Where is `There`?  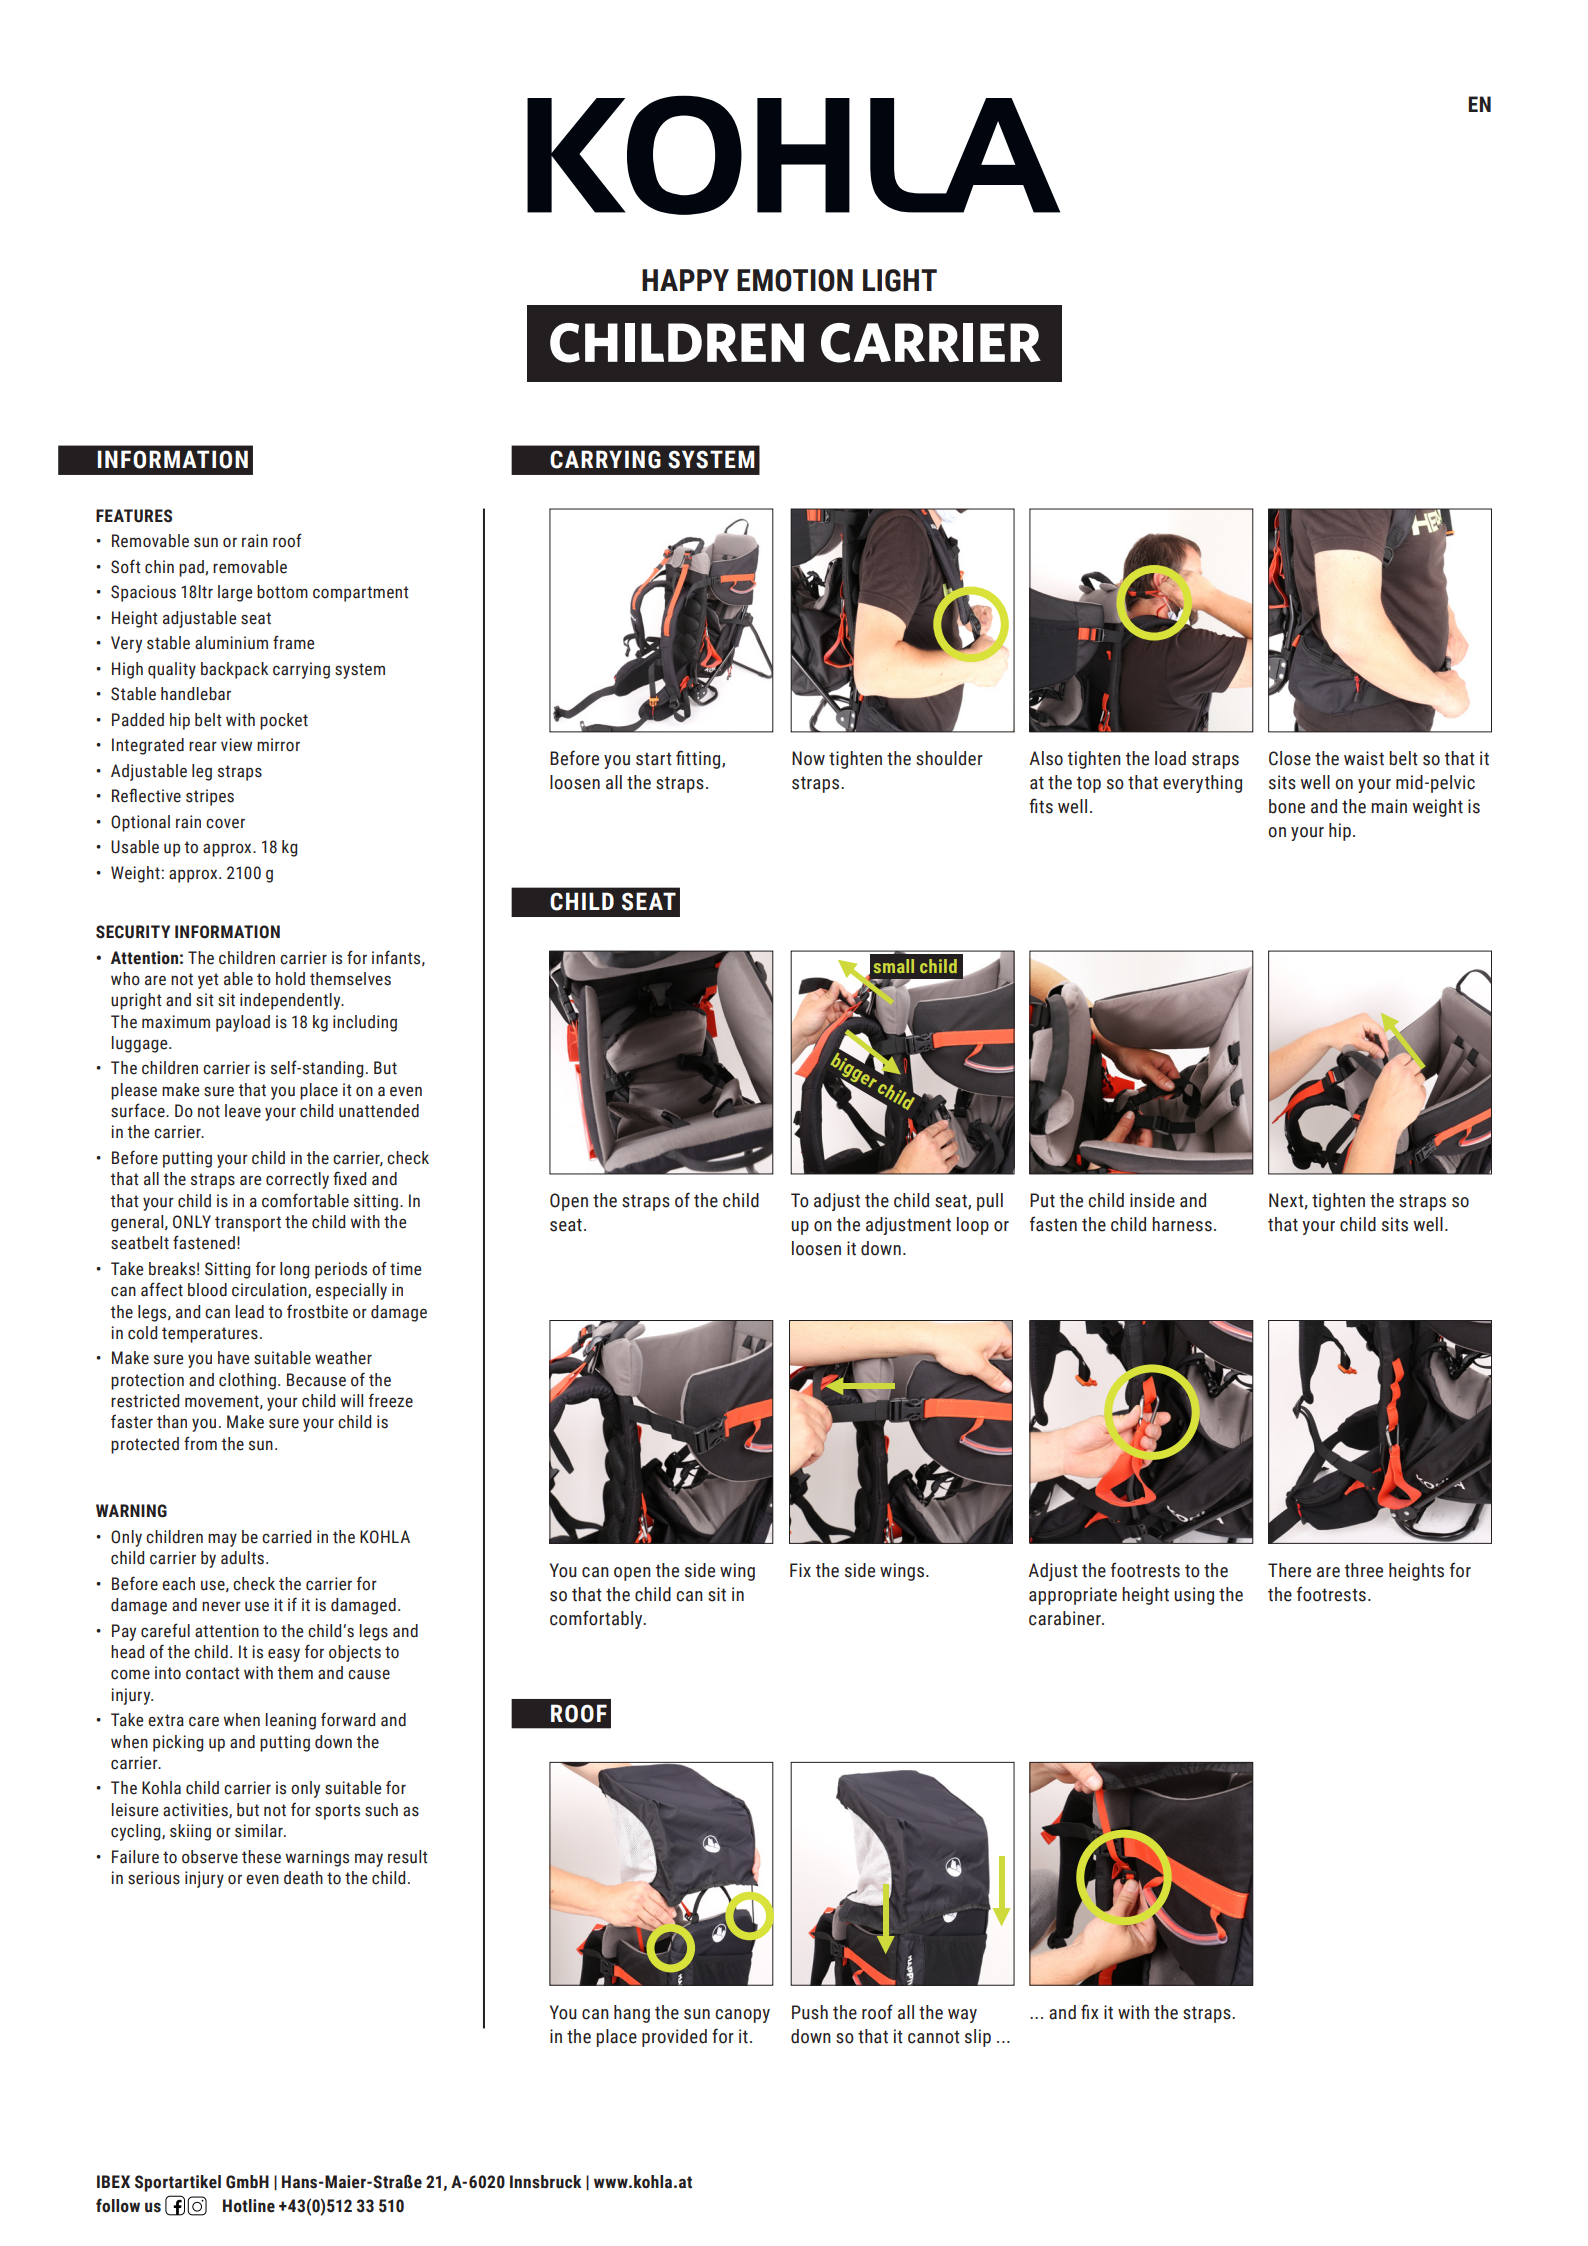
There is located at coordinates (1289, 1570).
